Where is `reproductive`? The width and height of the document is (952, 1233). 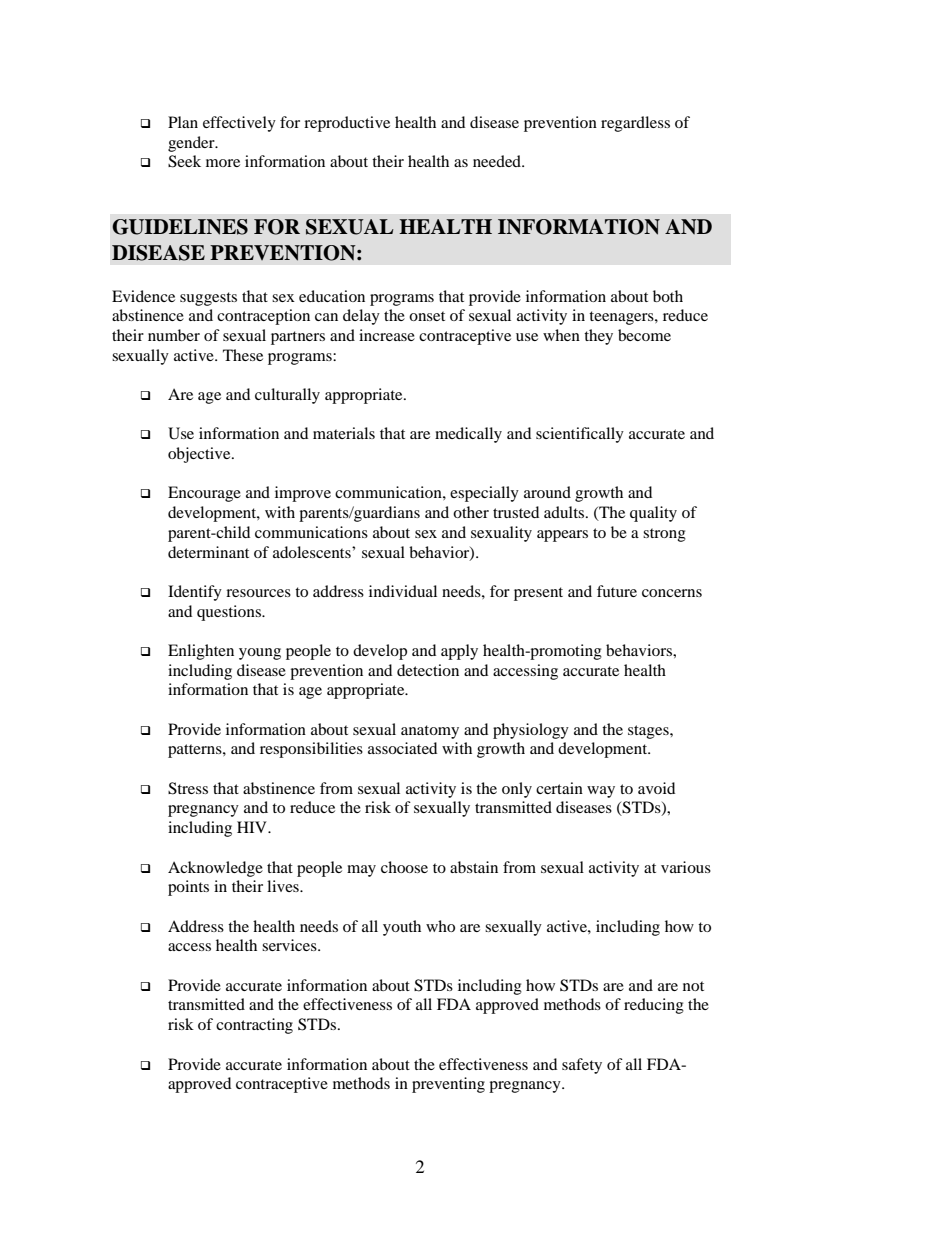
reproductive is located at coordinates (347, 124).
